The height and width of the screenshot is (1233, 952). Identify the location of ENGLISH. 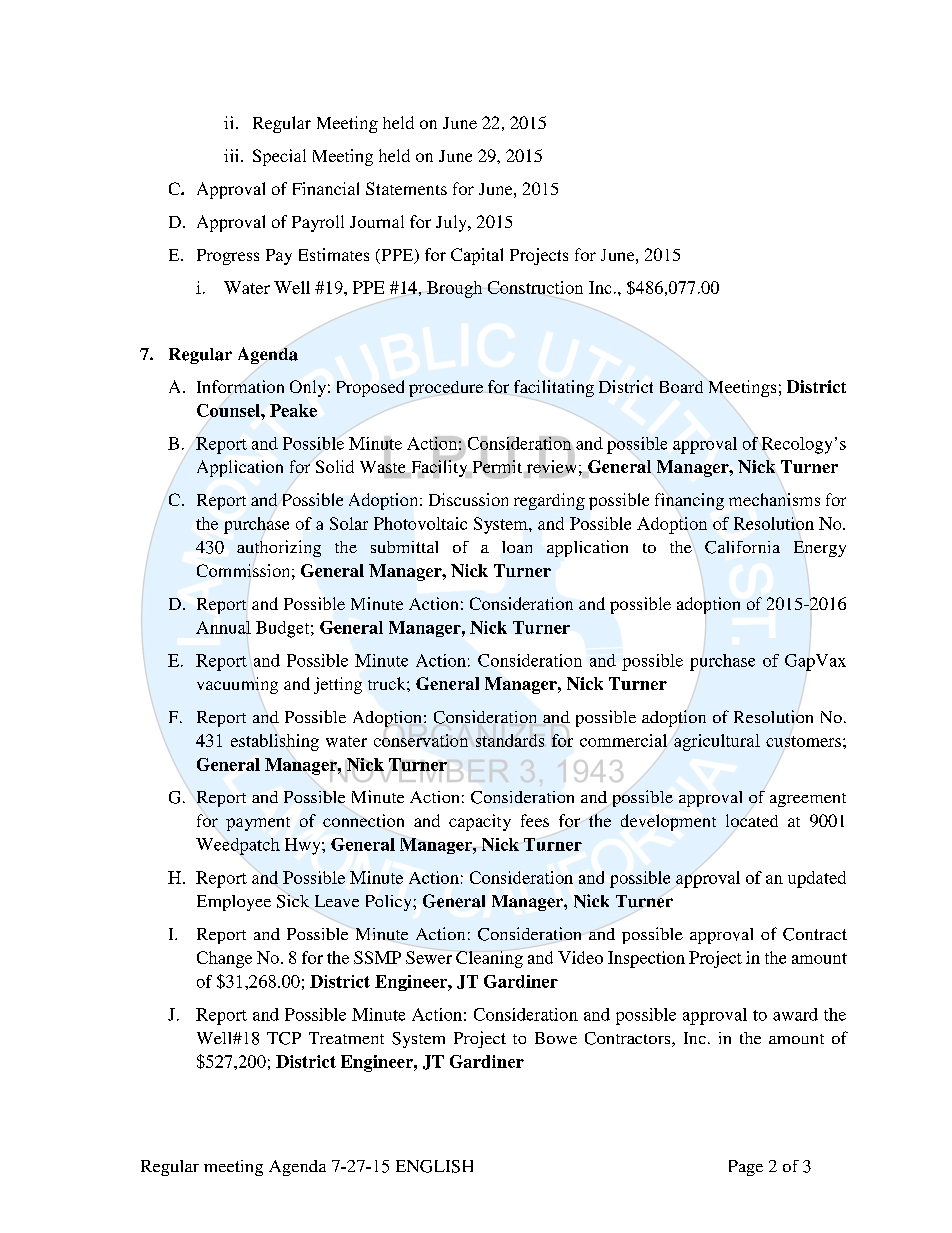
(434, 1166).
